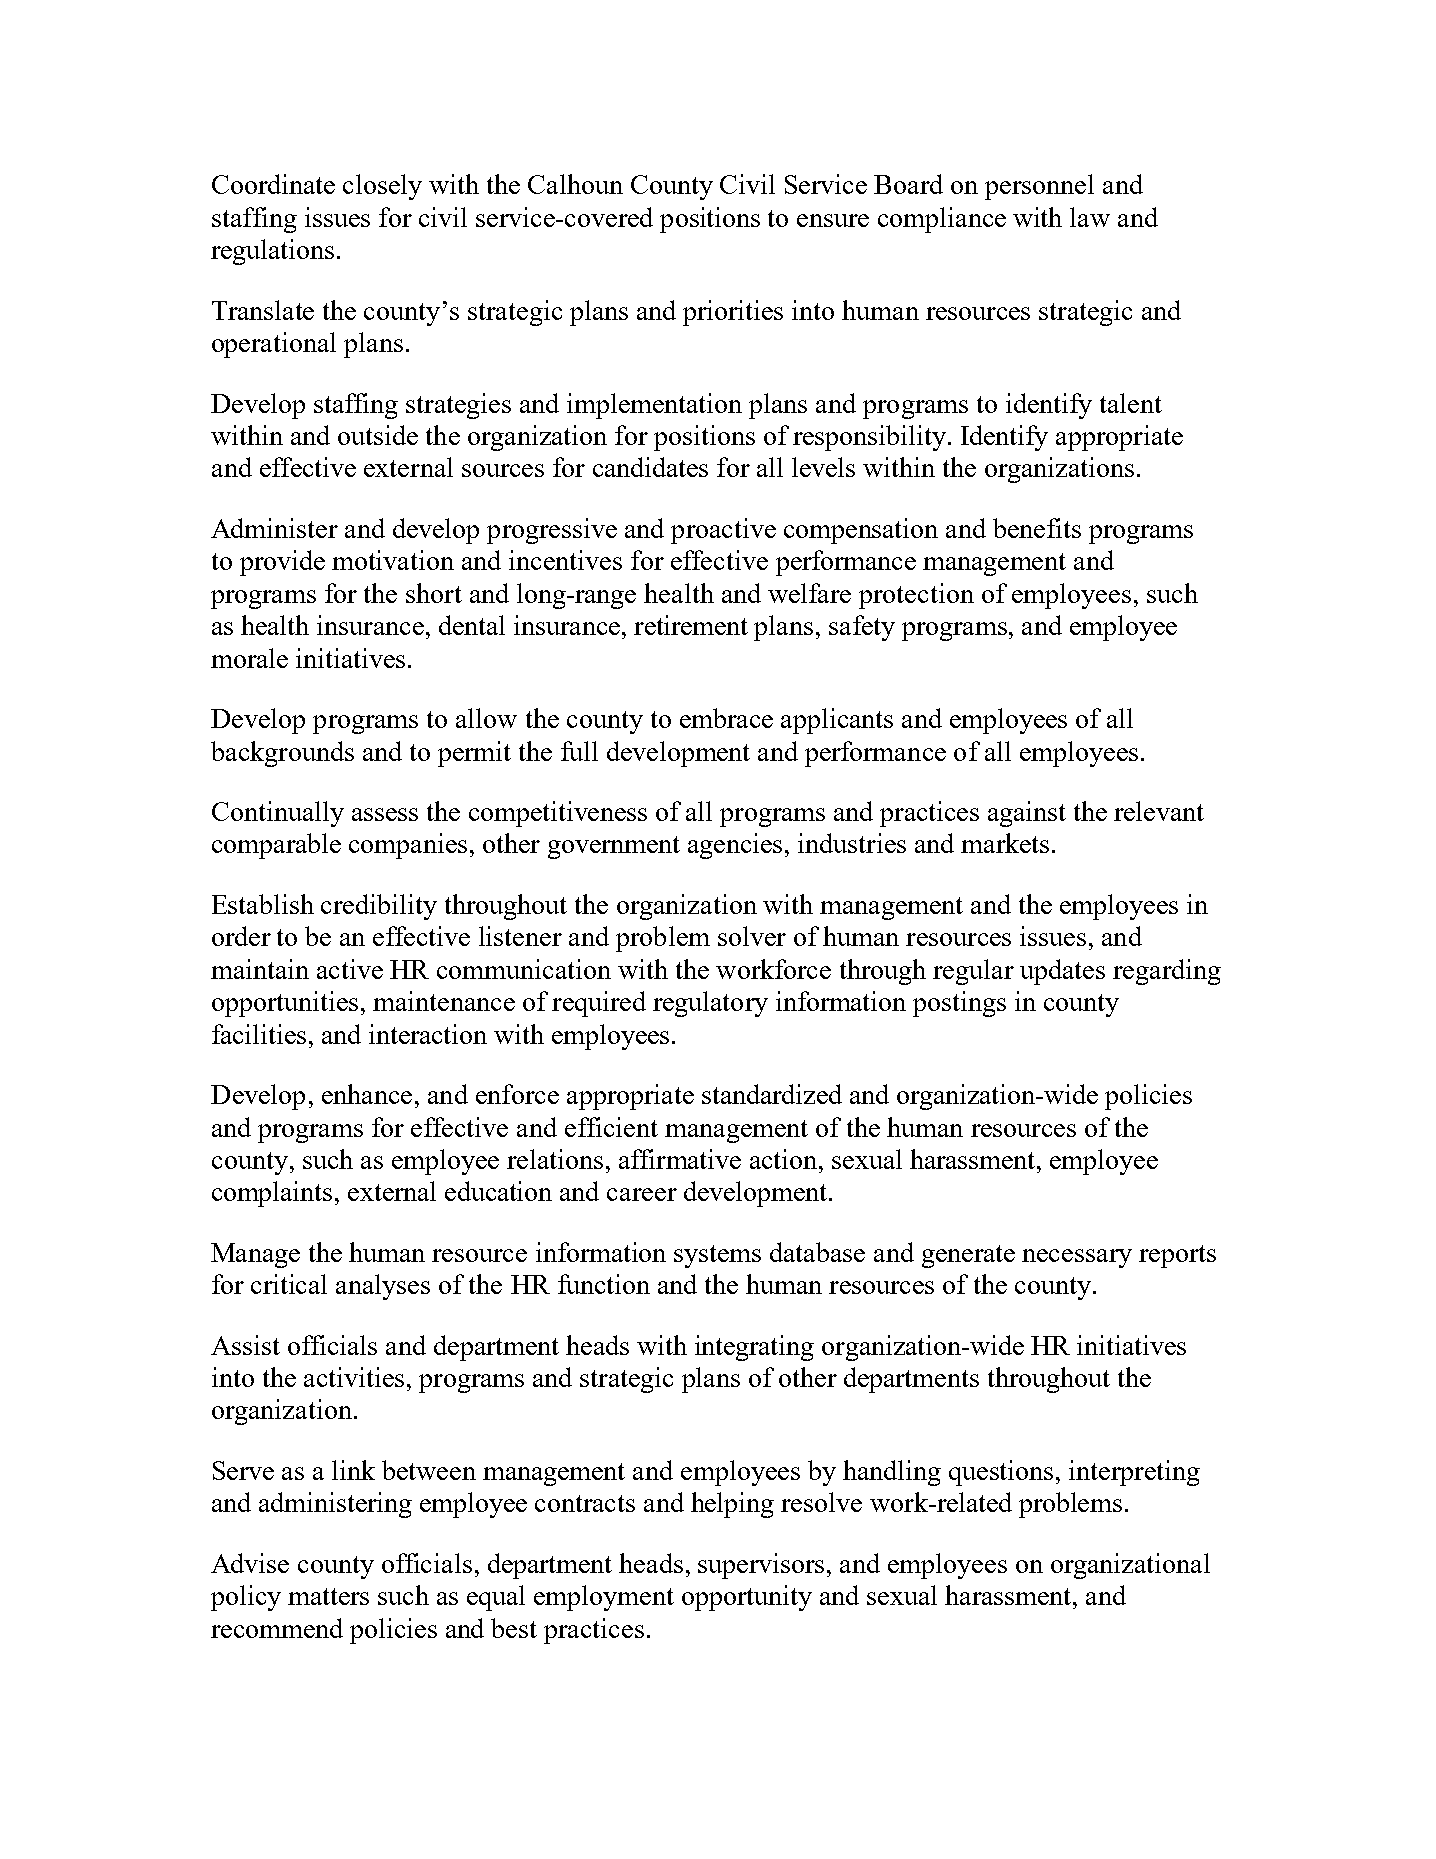 The image size is (1436, 1859). Describe the element at coordinates (328, 1596) in the page. I see `matters` at that location.
